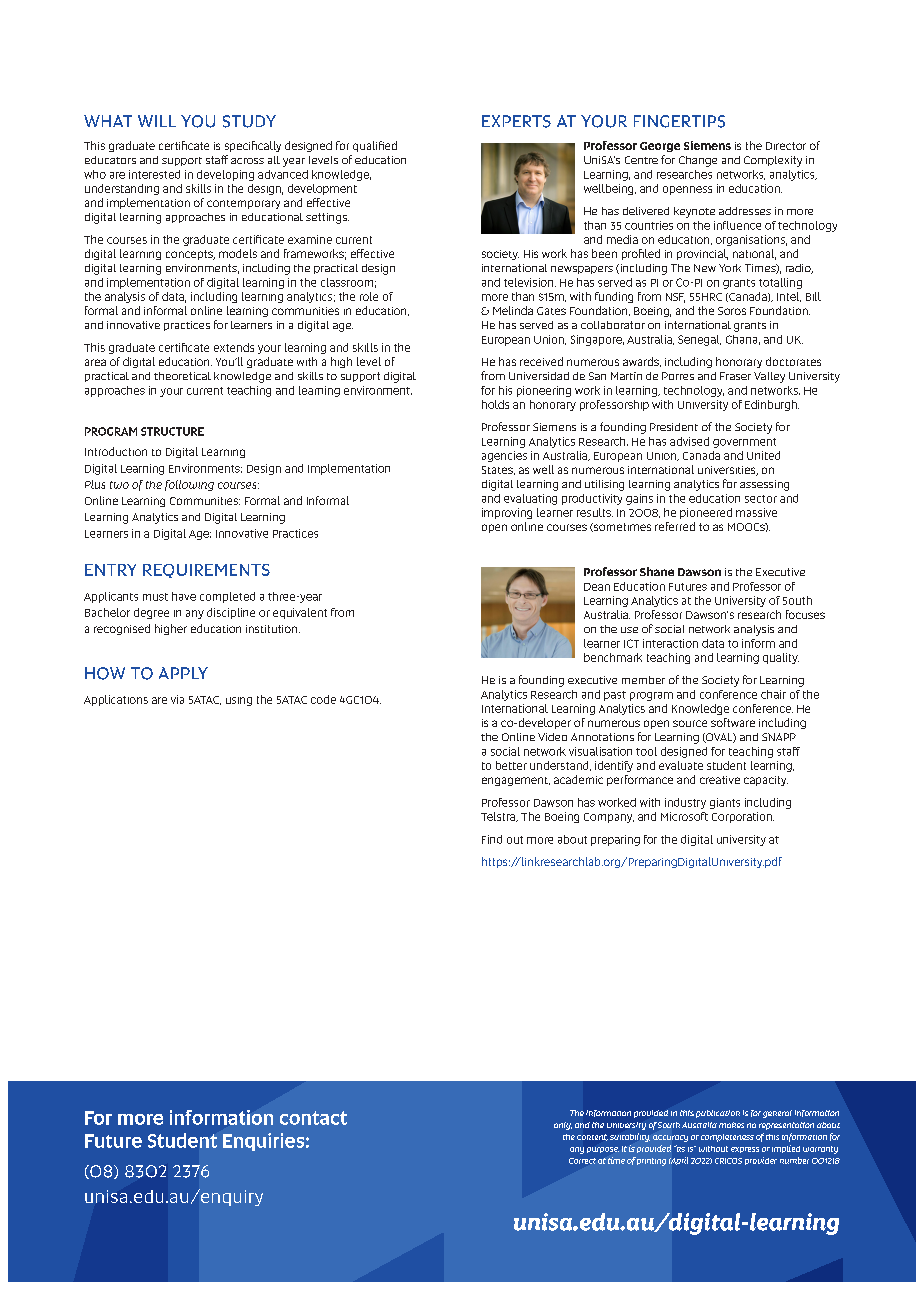 This screenshot has height=1290, width=924. What do you see at coordinates (177, 699) in the screenshot?
I see `via` at bounding box center [177, 699].
